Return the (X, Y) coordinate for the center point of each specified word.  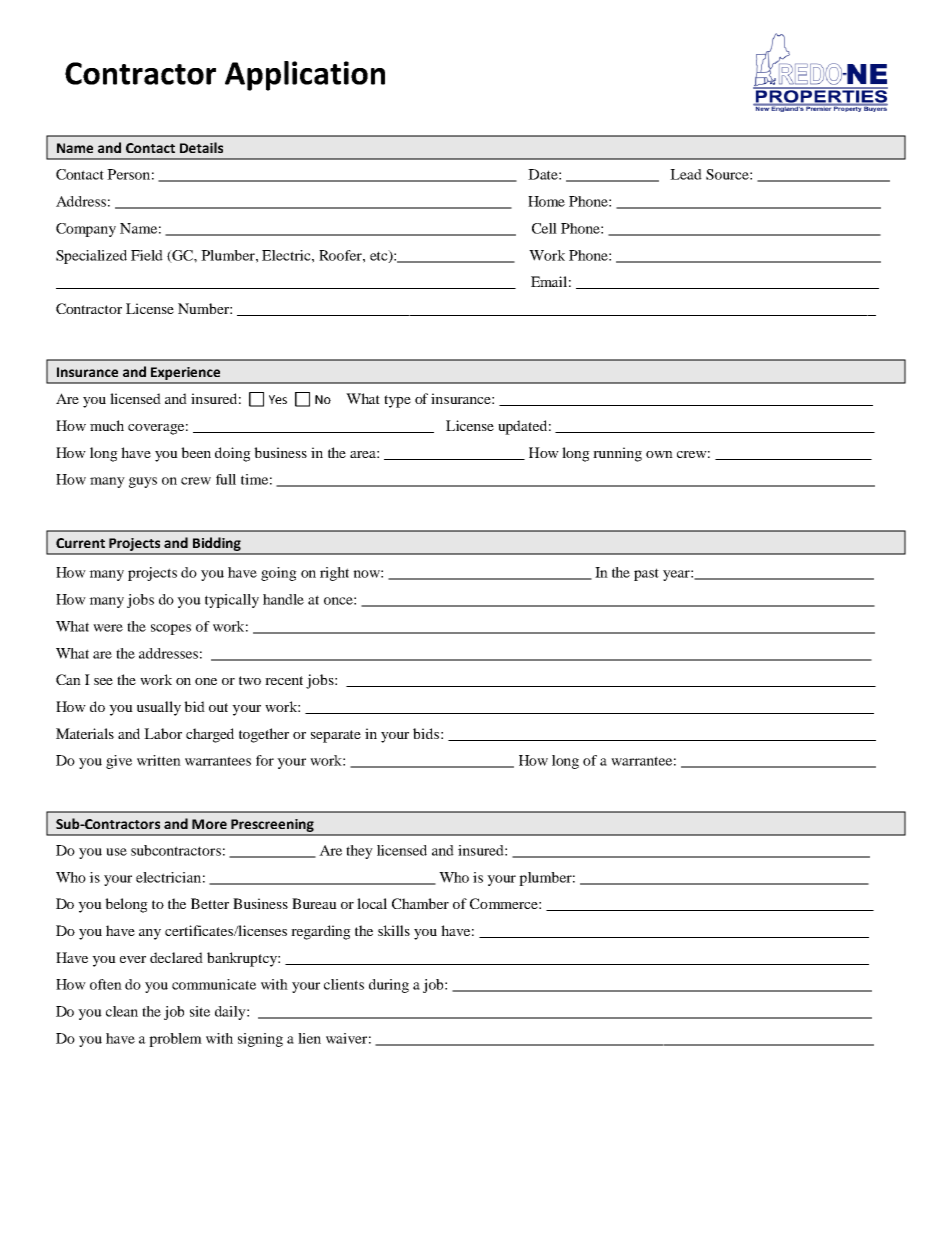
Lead (686, 174)
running (617, 454)
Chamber (420, 903)
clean (122, 1011)
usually (159, 708)
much (107, 425)
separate (336, 736)
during (389, 986)
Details (201, 147)
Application (305, 76)
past (646, 574)
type (397, 401)
